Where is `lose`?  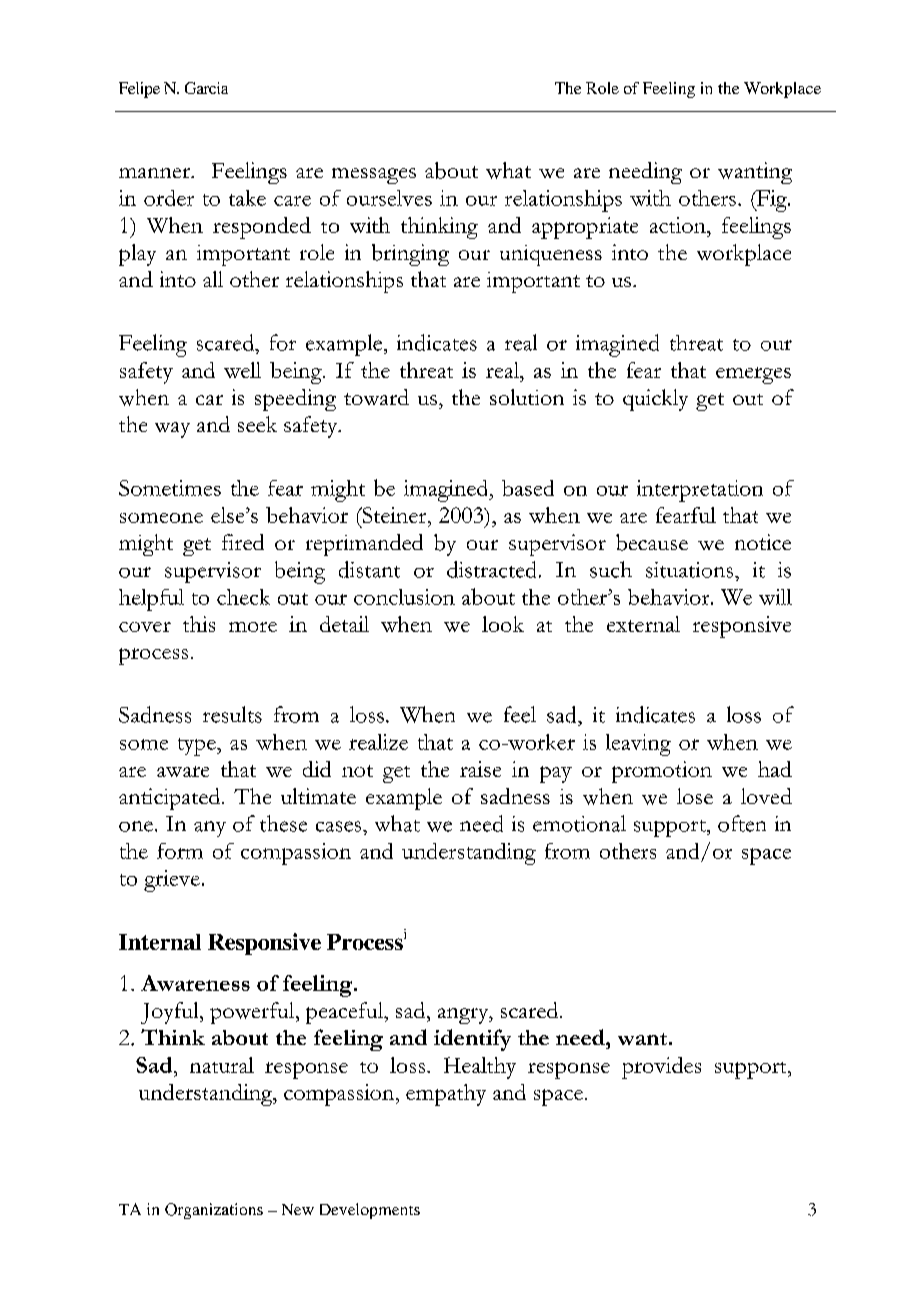
lose is located at coordinates (695, 796).
